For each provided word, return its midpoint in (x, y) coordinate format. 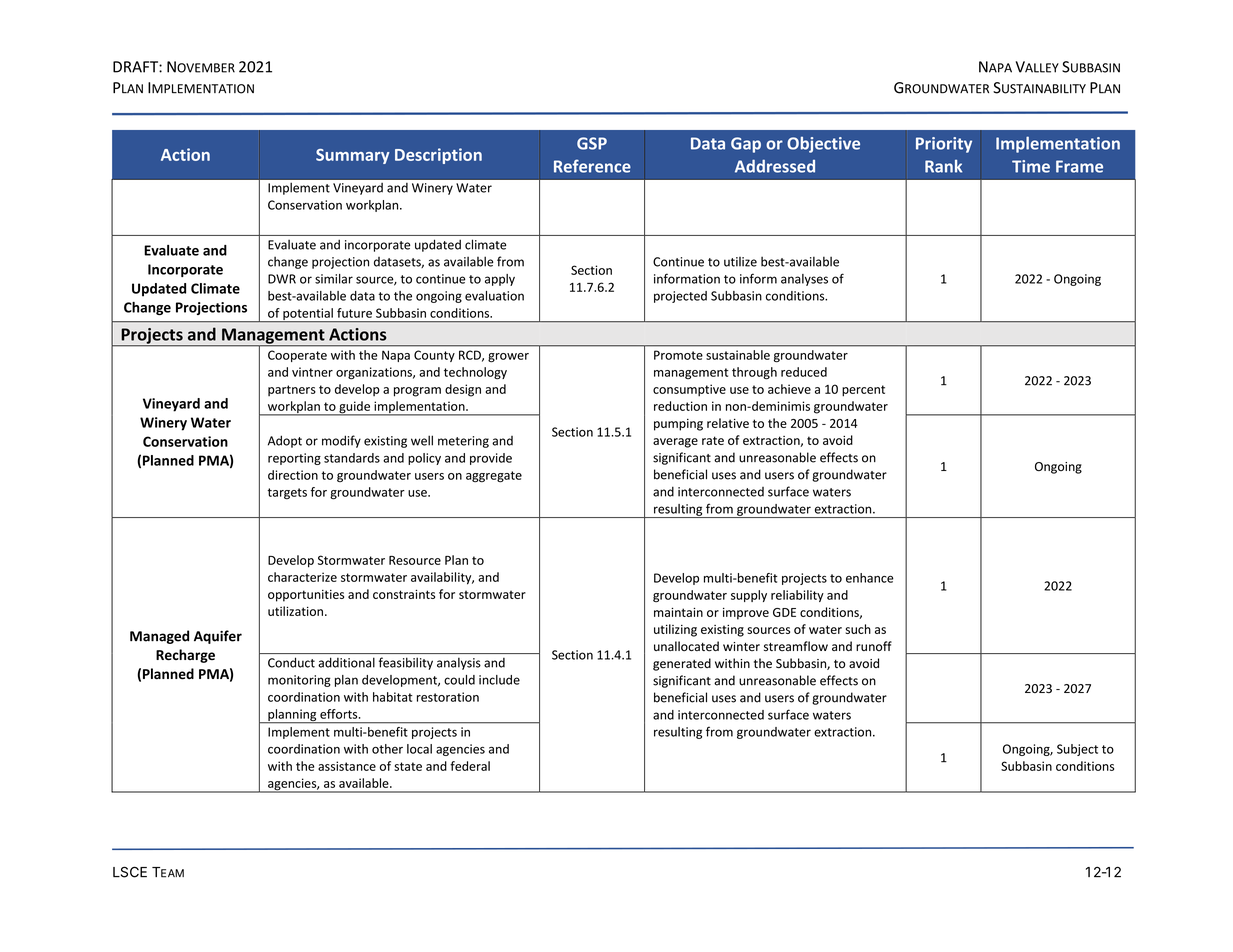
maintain (678, 612)
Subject (1077, 750)
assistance (347, 766)
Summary (353, 156)
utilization (295, 611)
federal (470, 766)
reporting (294, 459)
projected (680, 297)
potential (308, 315)
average (675, 443)
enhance (870, 578)
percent (863, 391)
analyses (804, 280)
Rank (943, 166)
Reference (592, 166)
